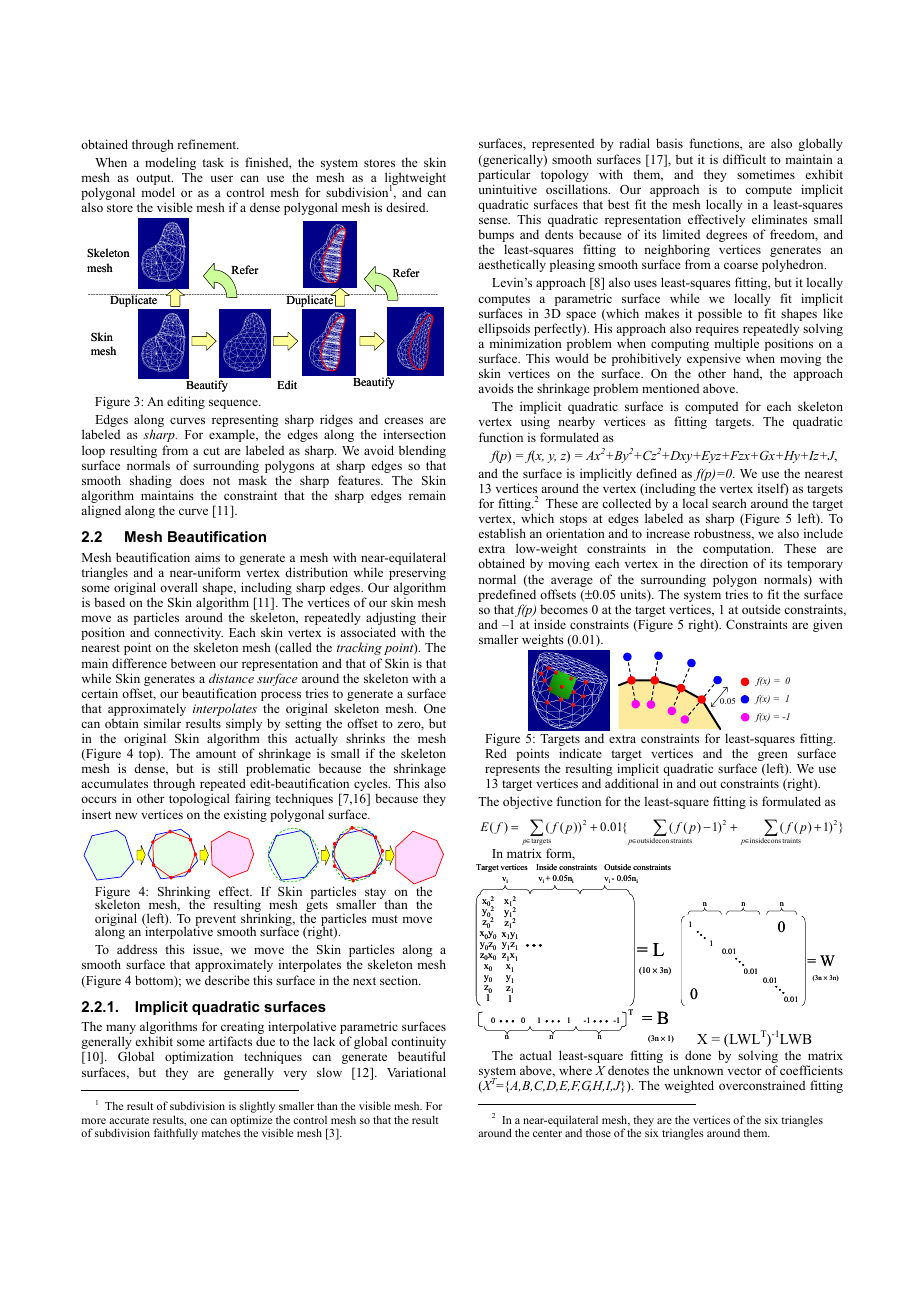  What do you see at coordinates (729, 503) in the screenshot?
I see `search` at bounding box center [729, 503].
